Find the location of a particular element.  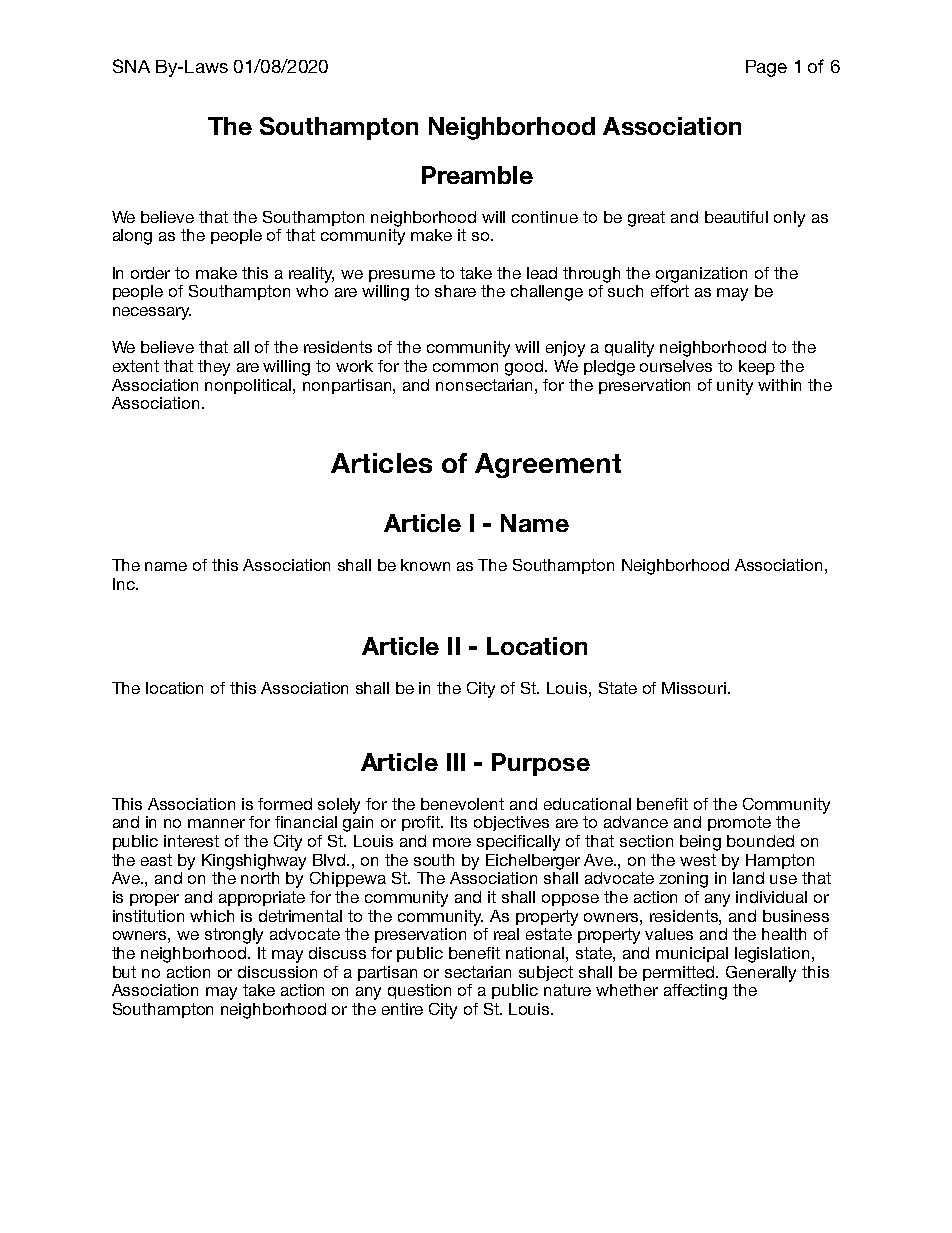

Inc is located at coordinates (125, 584).
